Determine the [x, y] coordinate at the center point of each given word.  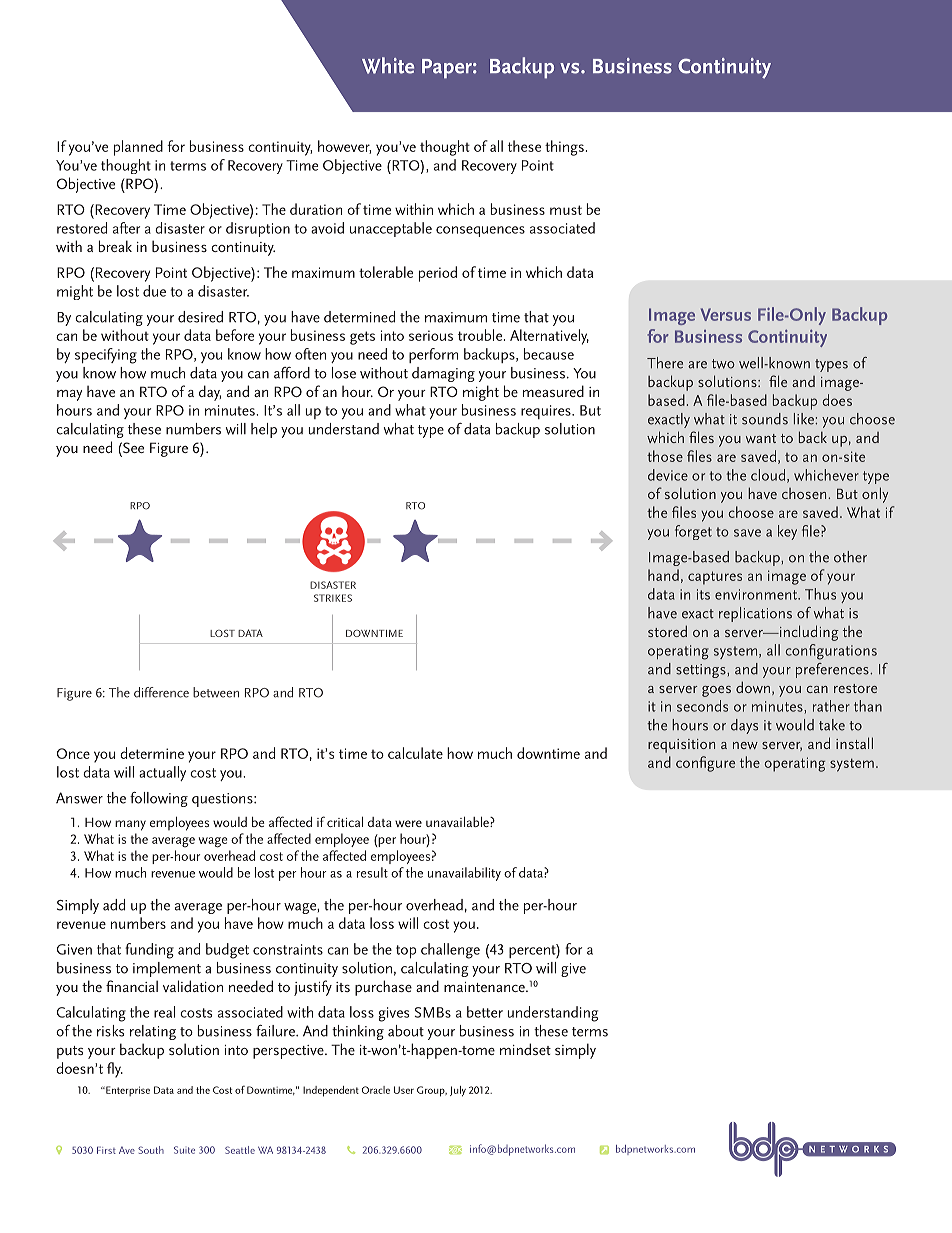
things [564, 148]
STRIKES [333, 598]
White [388, 65]
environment [757, 594]
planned [138, 148]
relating [153, 1032]
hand [663, 575]
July [458, 1091]
